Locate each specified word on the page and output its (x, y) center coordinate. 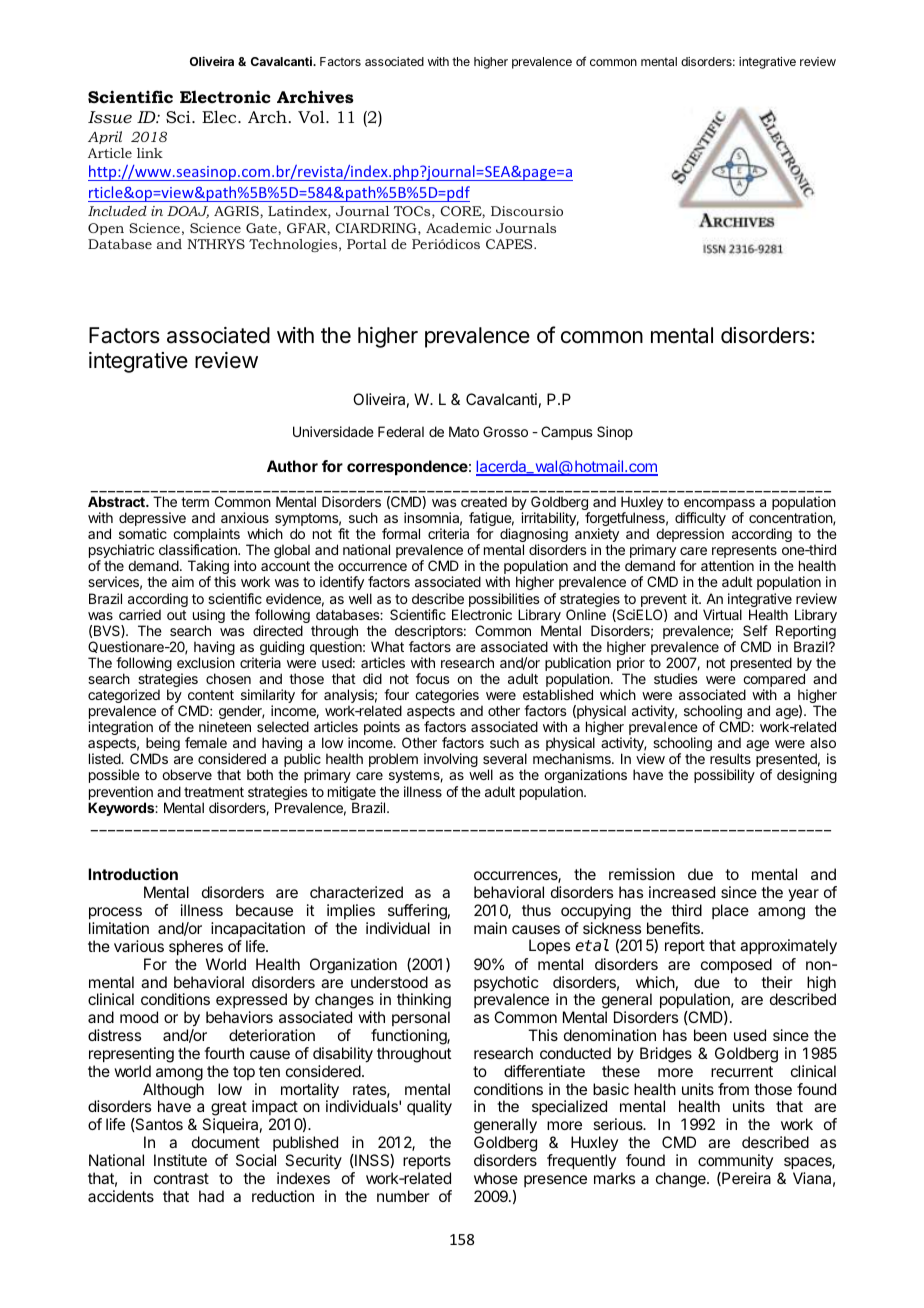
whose (496, 1178)
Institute (180, 1160)
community (735, 1161)
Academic (458, 228)
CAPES (510, 244)
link (150, 153)
